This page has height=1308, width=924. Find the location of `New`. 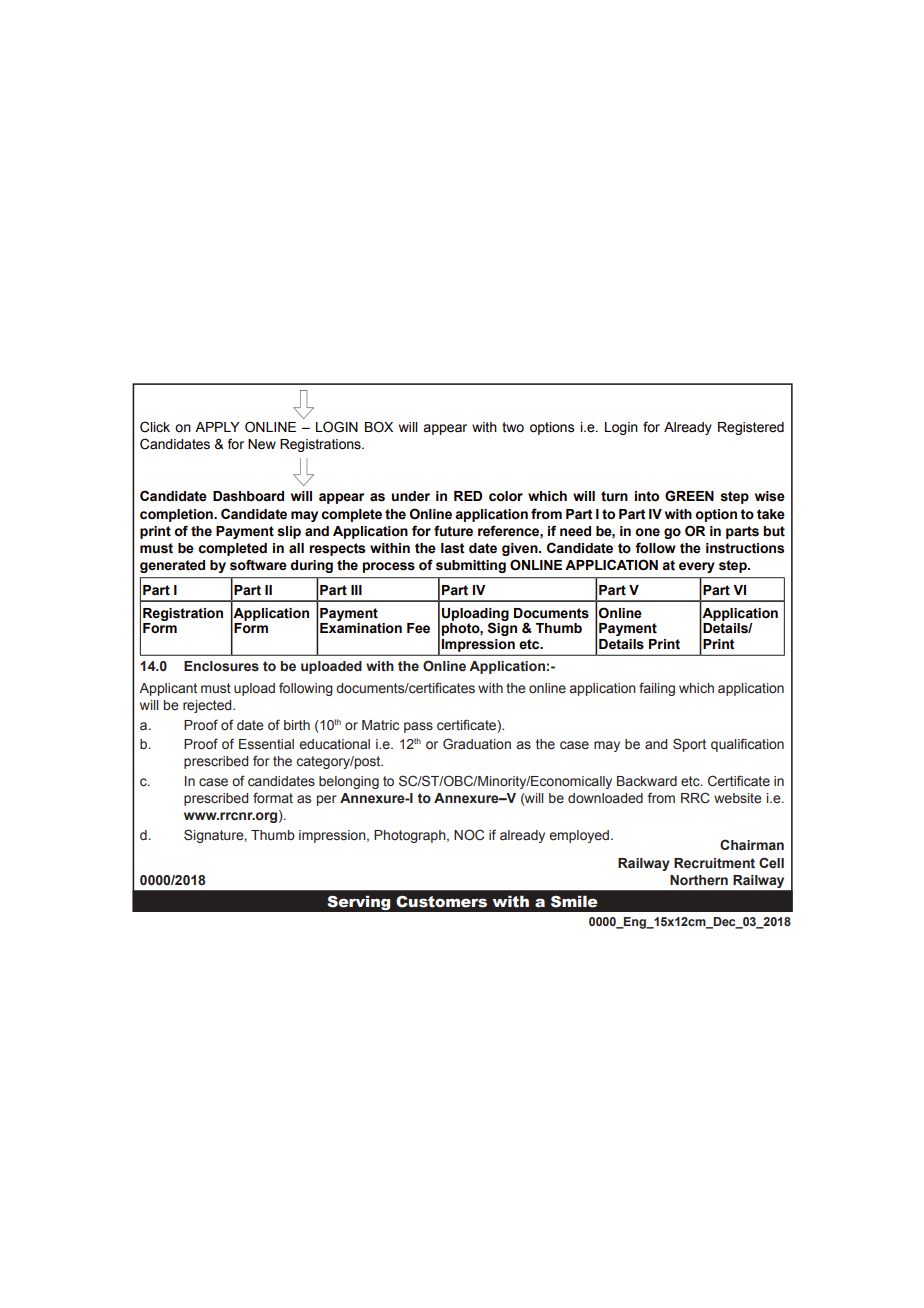

New is located at coordinates (262, 444).
